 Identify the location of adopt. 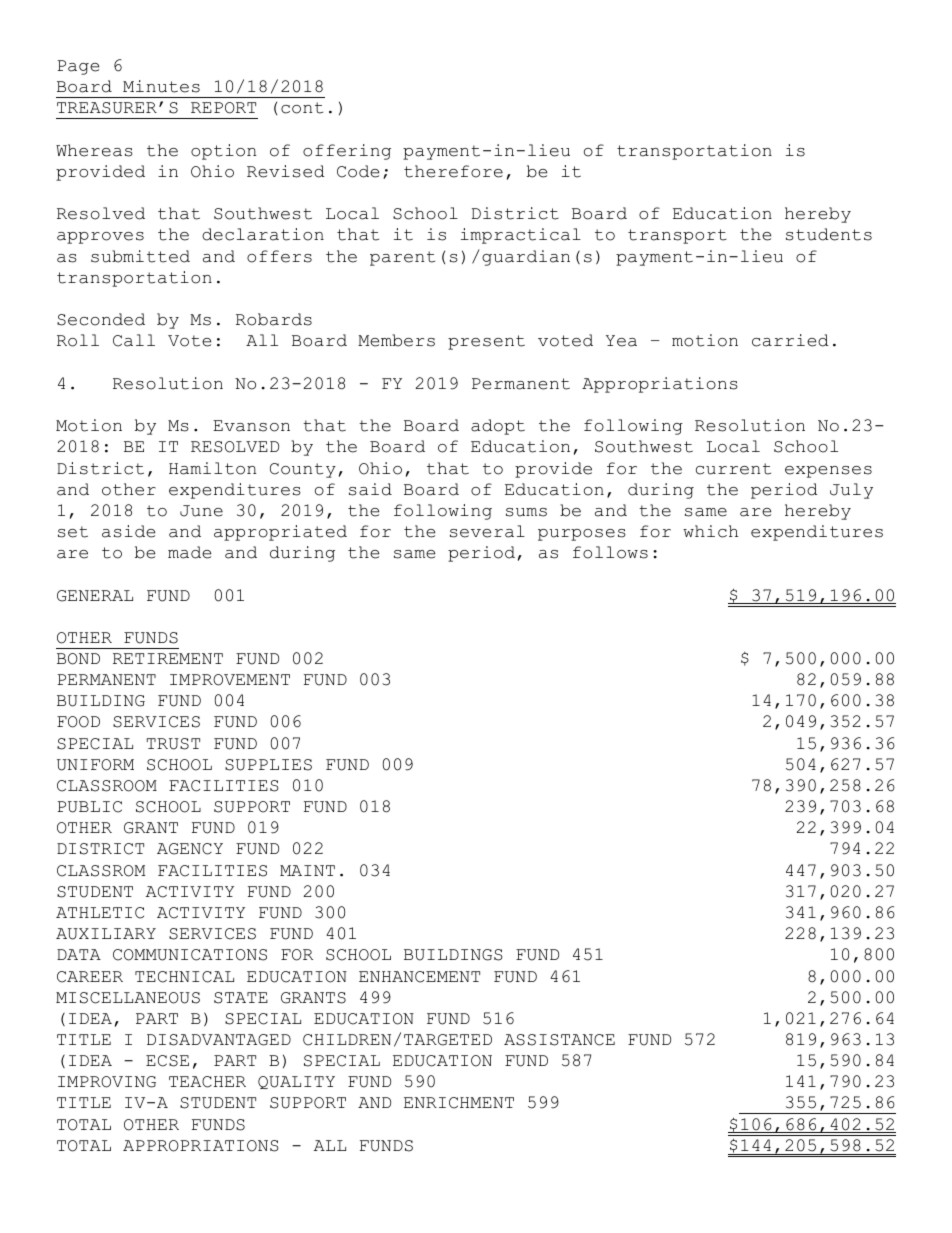
(498, 427).
